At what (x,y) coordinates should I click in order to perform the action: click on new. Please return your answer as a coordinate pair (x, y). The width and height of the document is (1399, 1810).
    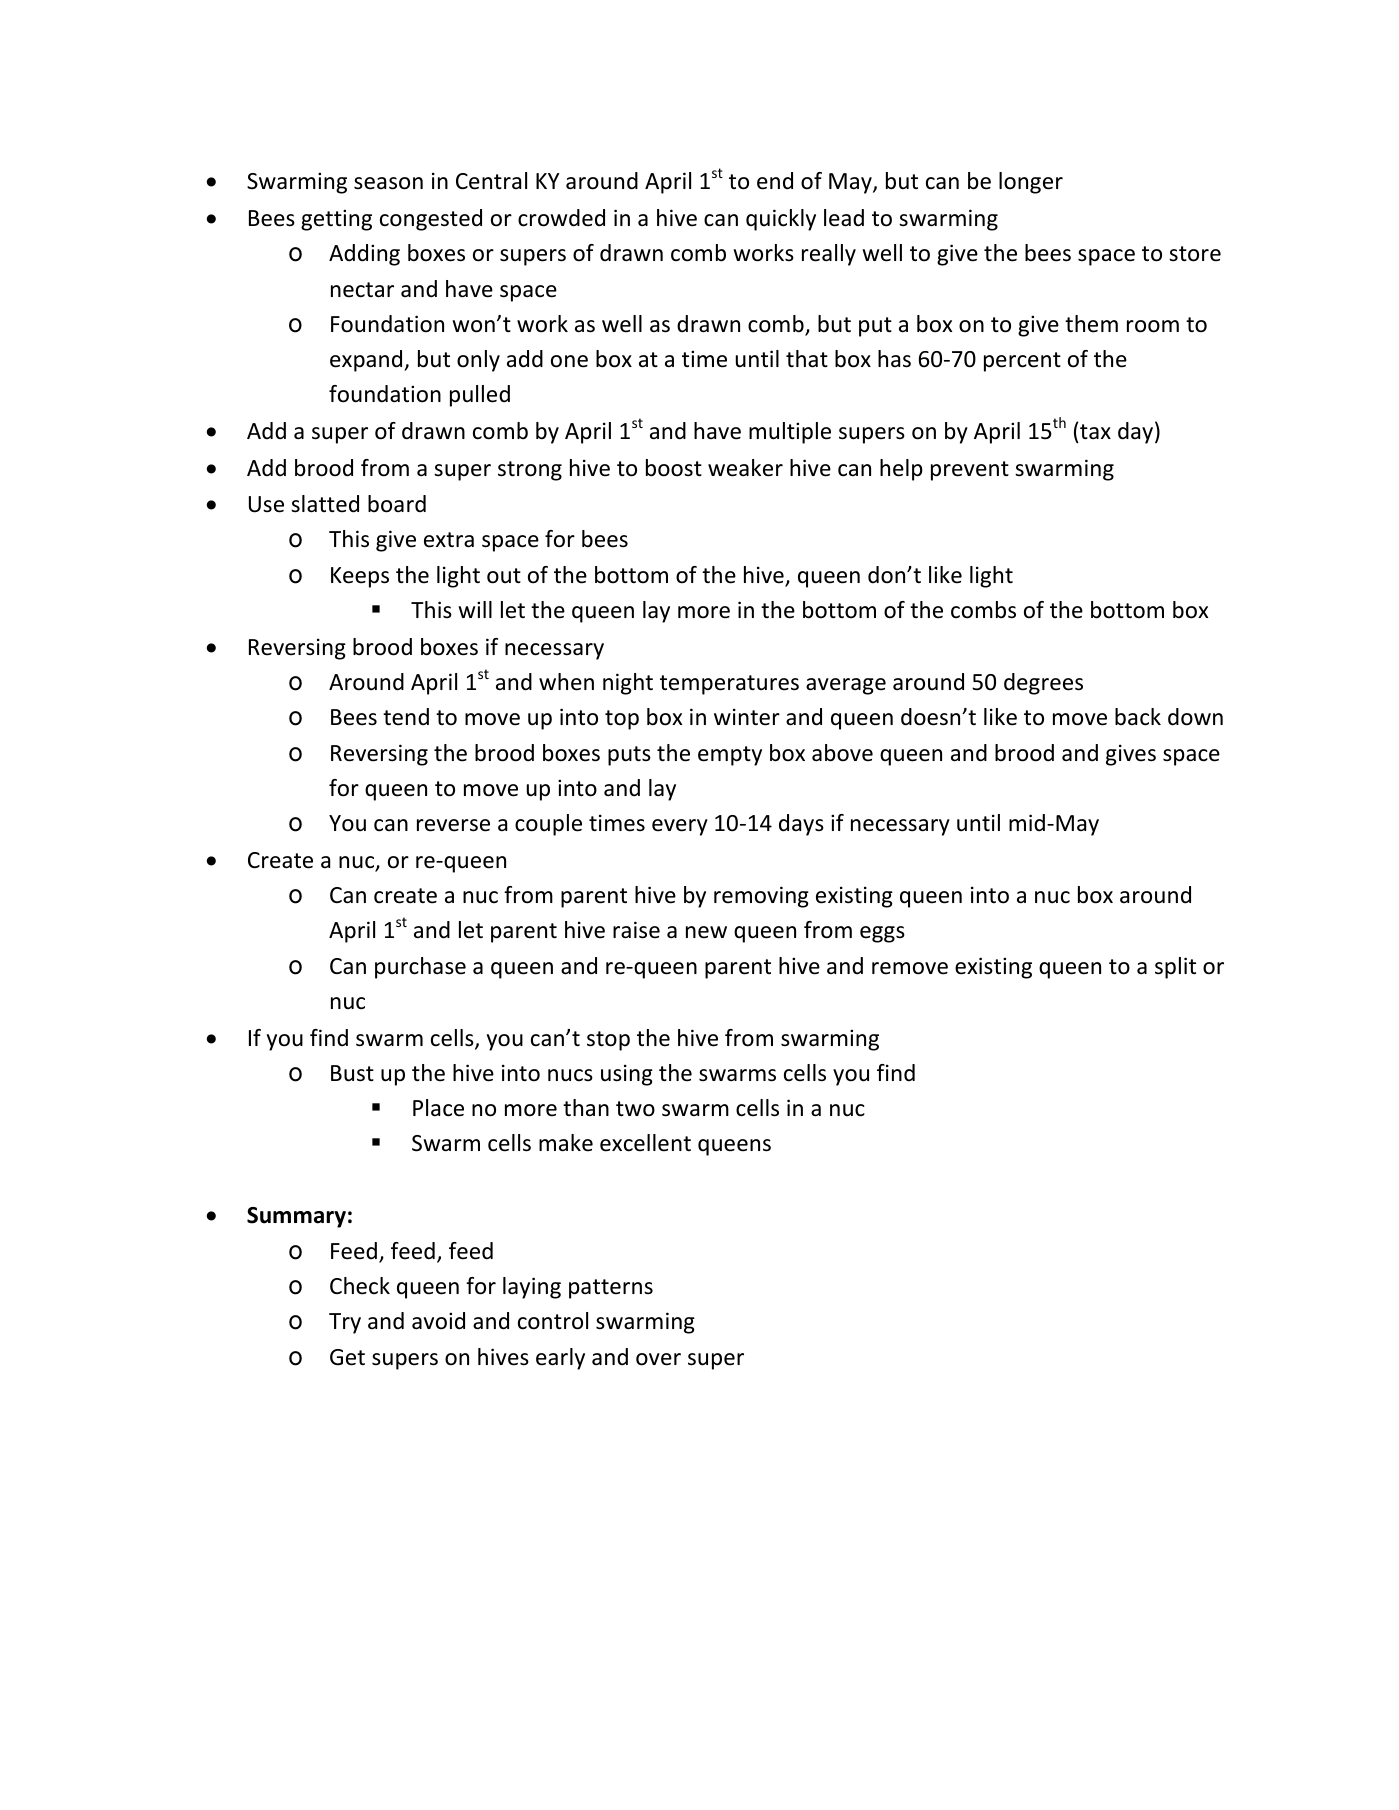
    Looking at the image, I should click on (706, 932).
